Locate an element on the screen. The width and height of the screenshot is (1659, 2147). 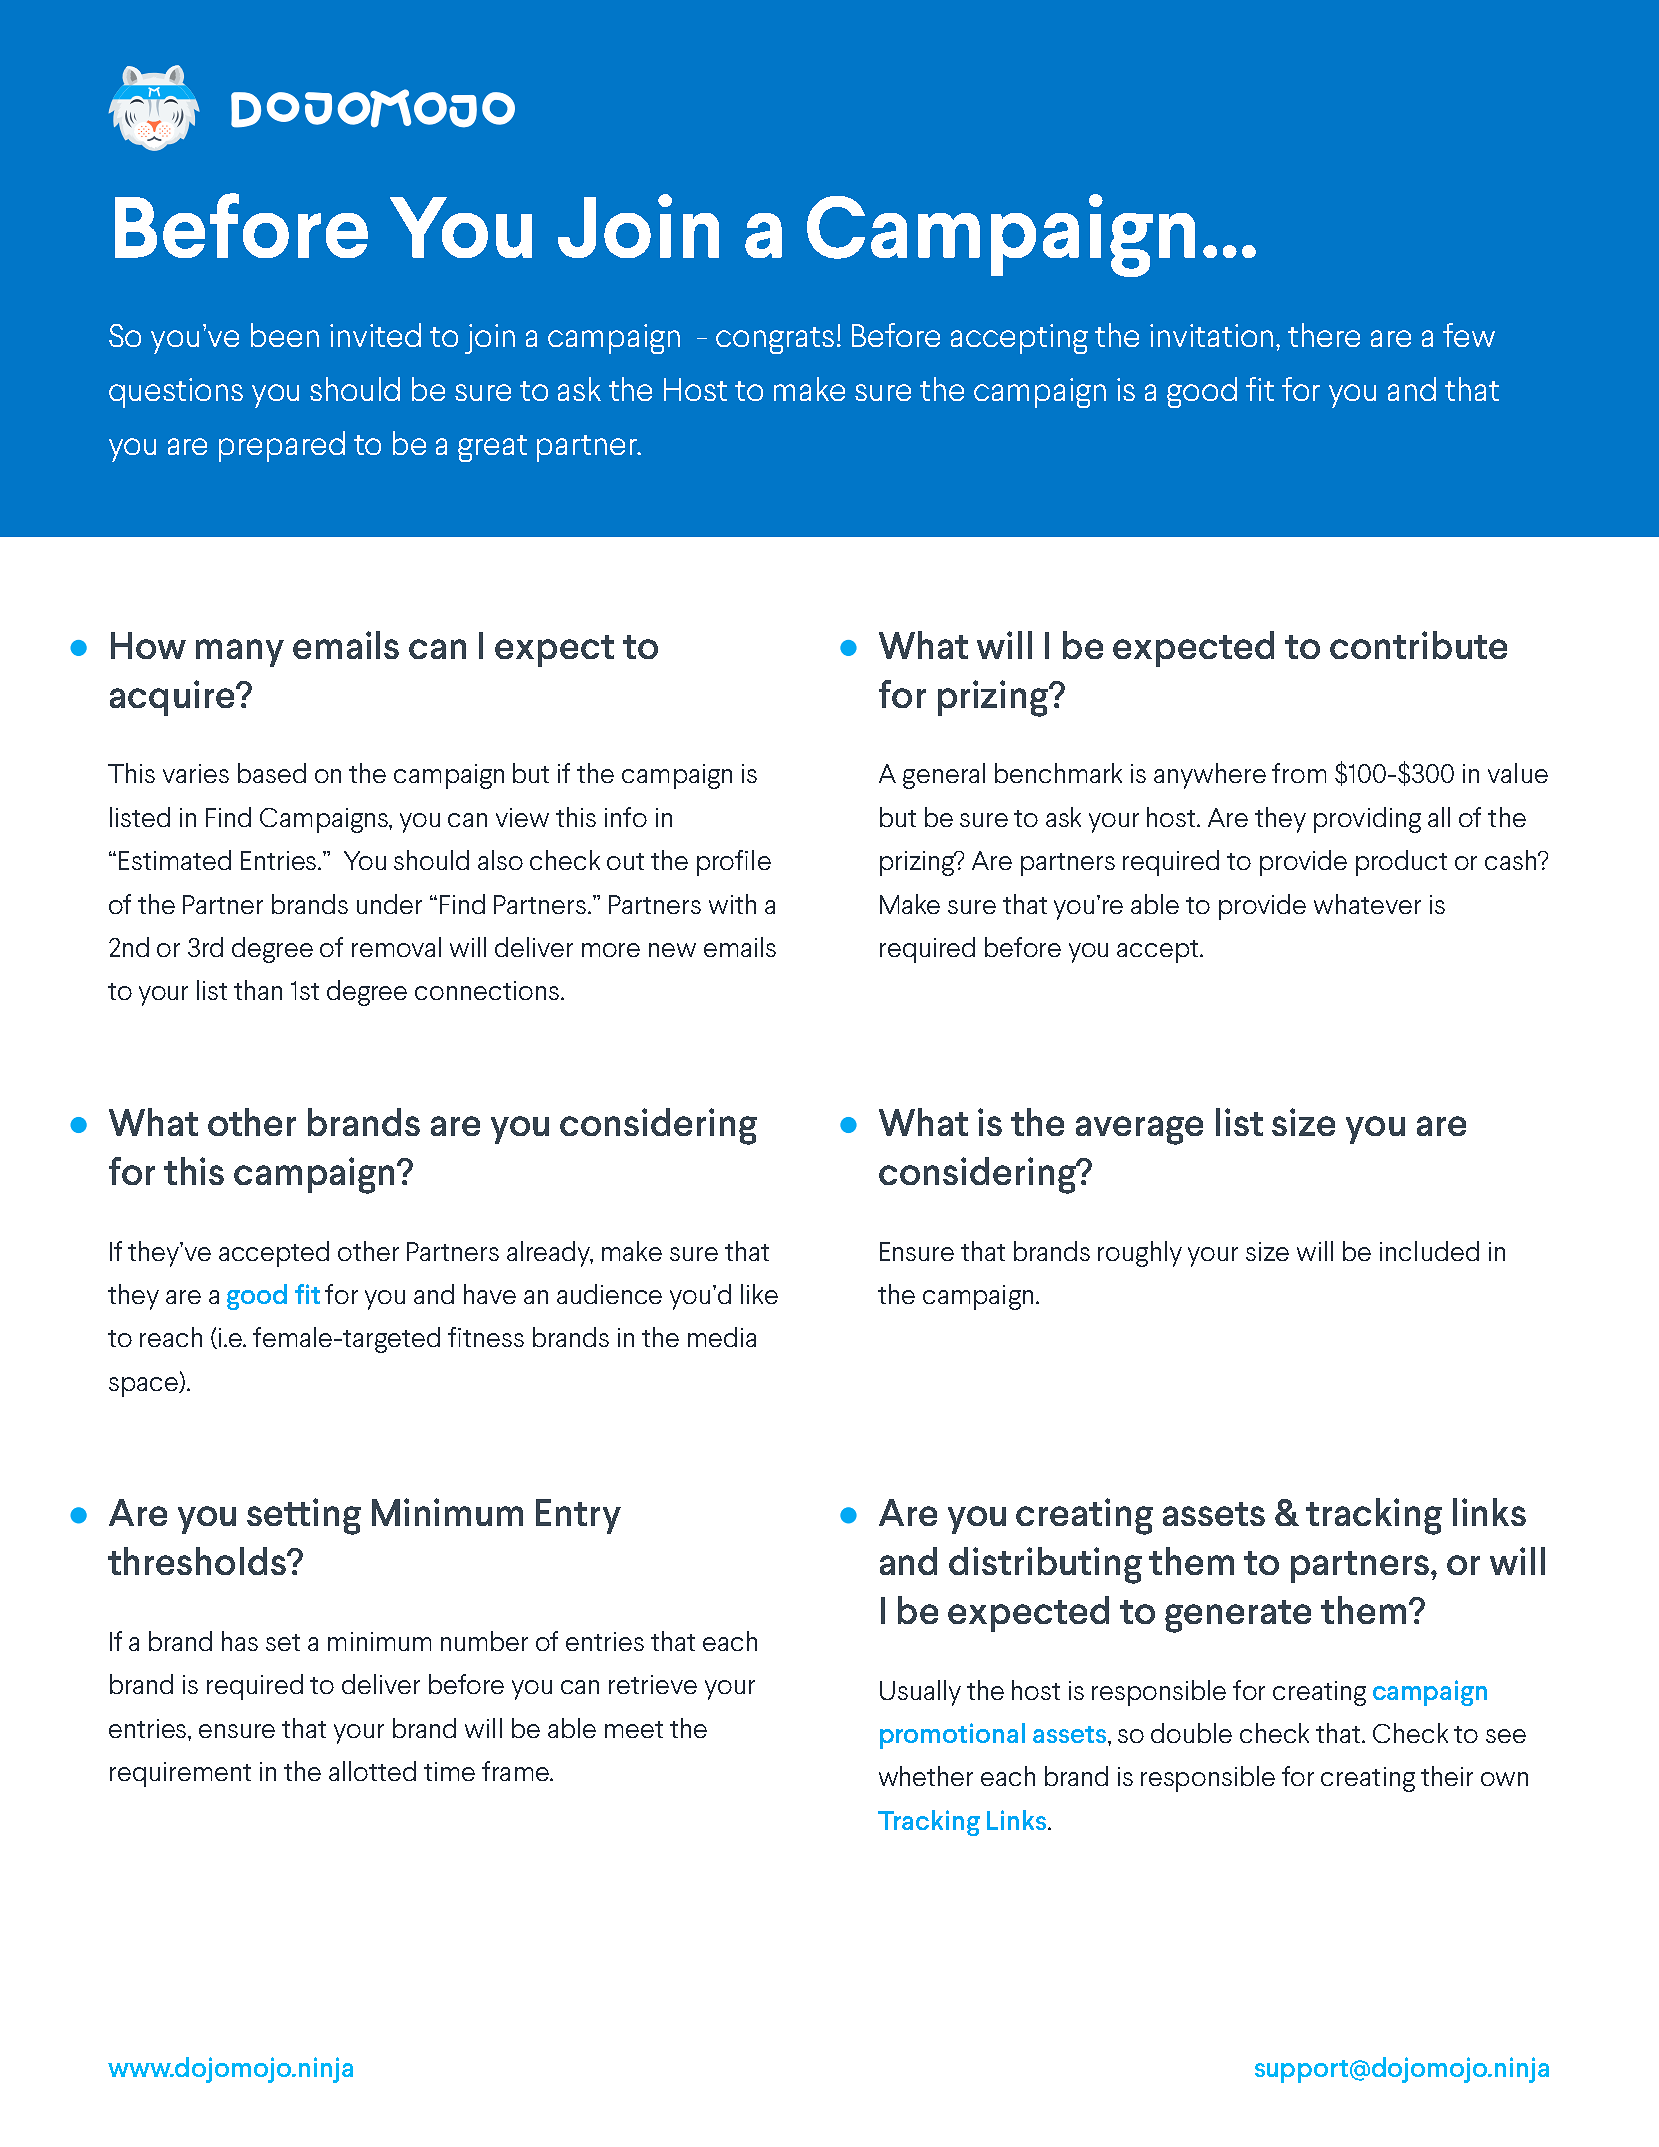
been is located at coordinates (285, 335).
